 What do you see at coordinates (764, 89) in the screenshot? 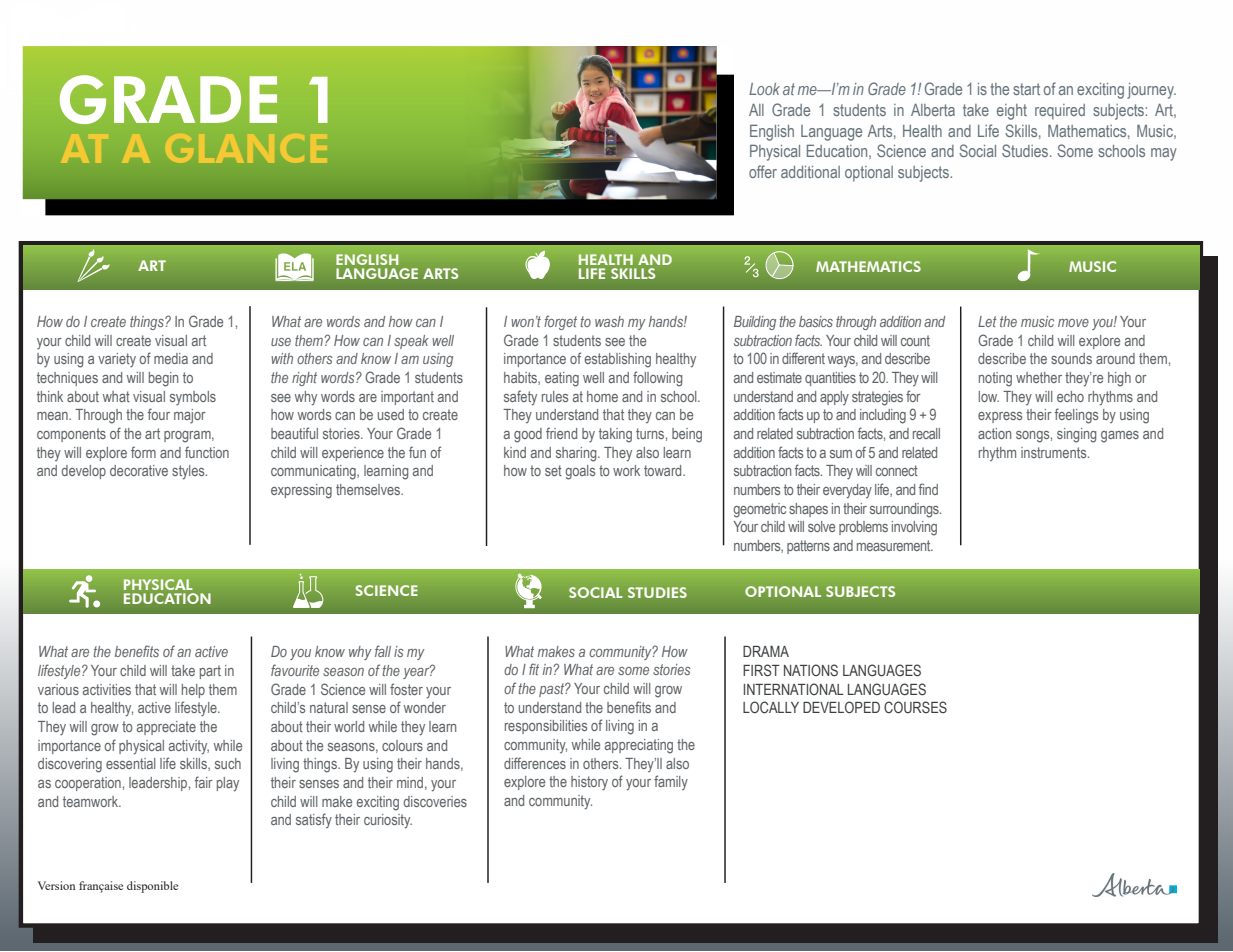
I see `Look` at bounding box center [764, 89].
